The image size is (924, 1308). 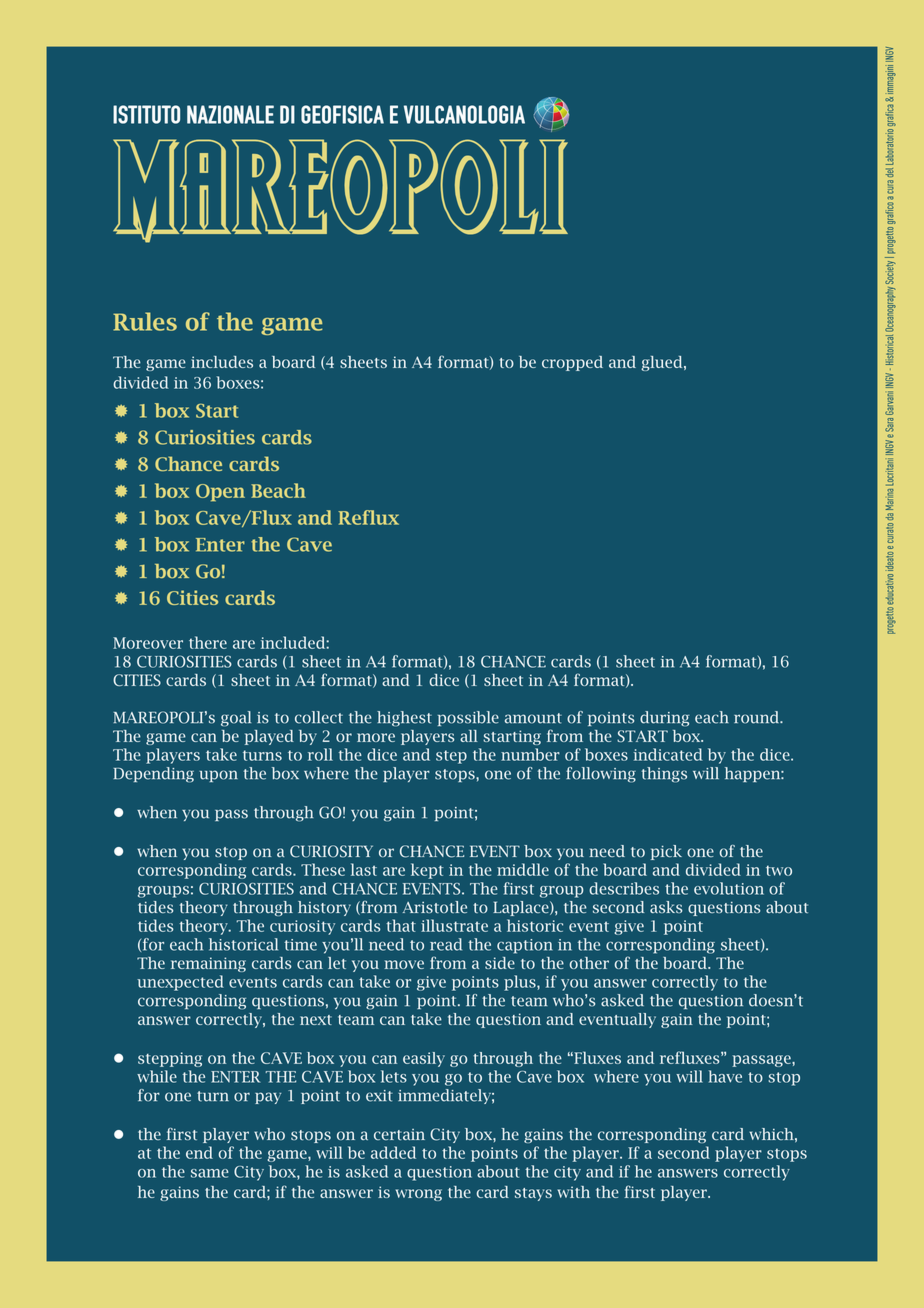 I want to click on possible, so click(x=468, y=718).
